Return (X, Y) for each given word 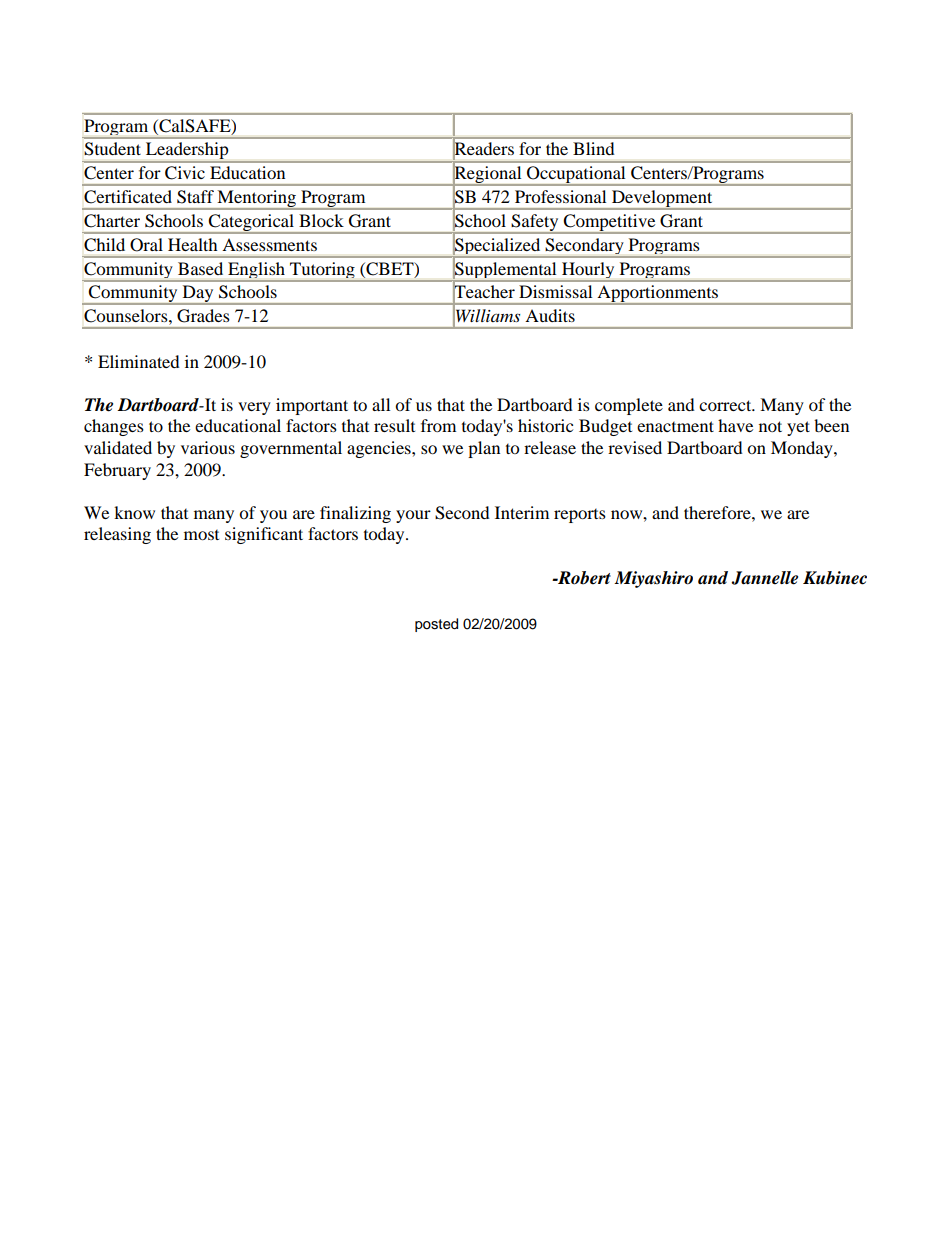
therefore (718, 512)
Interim (522, 512)
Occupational (576, 176)
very (254, 408)
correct (726, 405)
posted (436, 625)
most (201, 535)
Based (200, 268)
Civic (185, 173)
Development (662, 200)
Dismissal (555, 291)
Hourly (588, 270)
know (134, 512)
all (381, 404)
